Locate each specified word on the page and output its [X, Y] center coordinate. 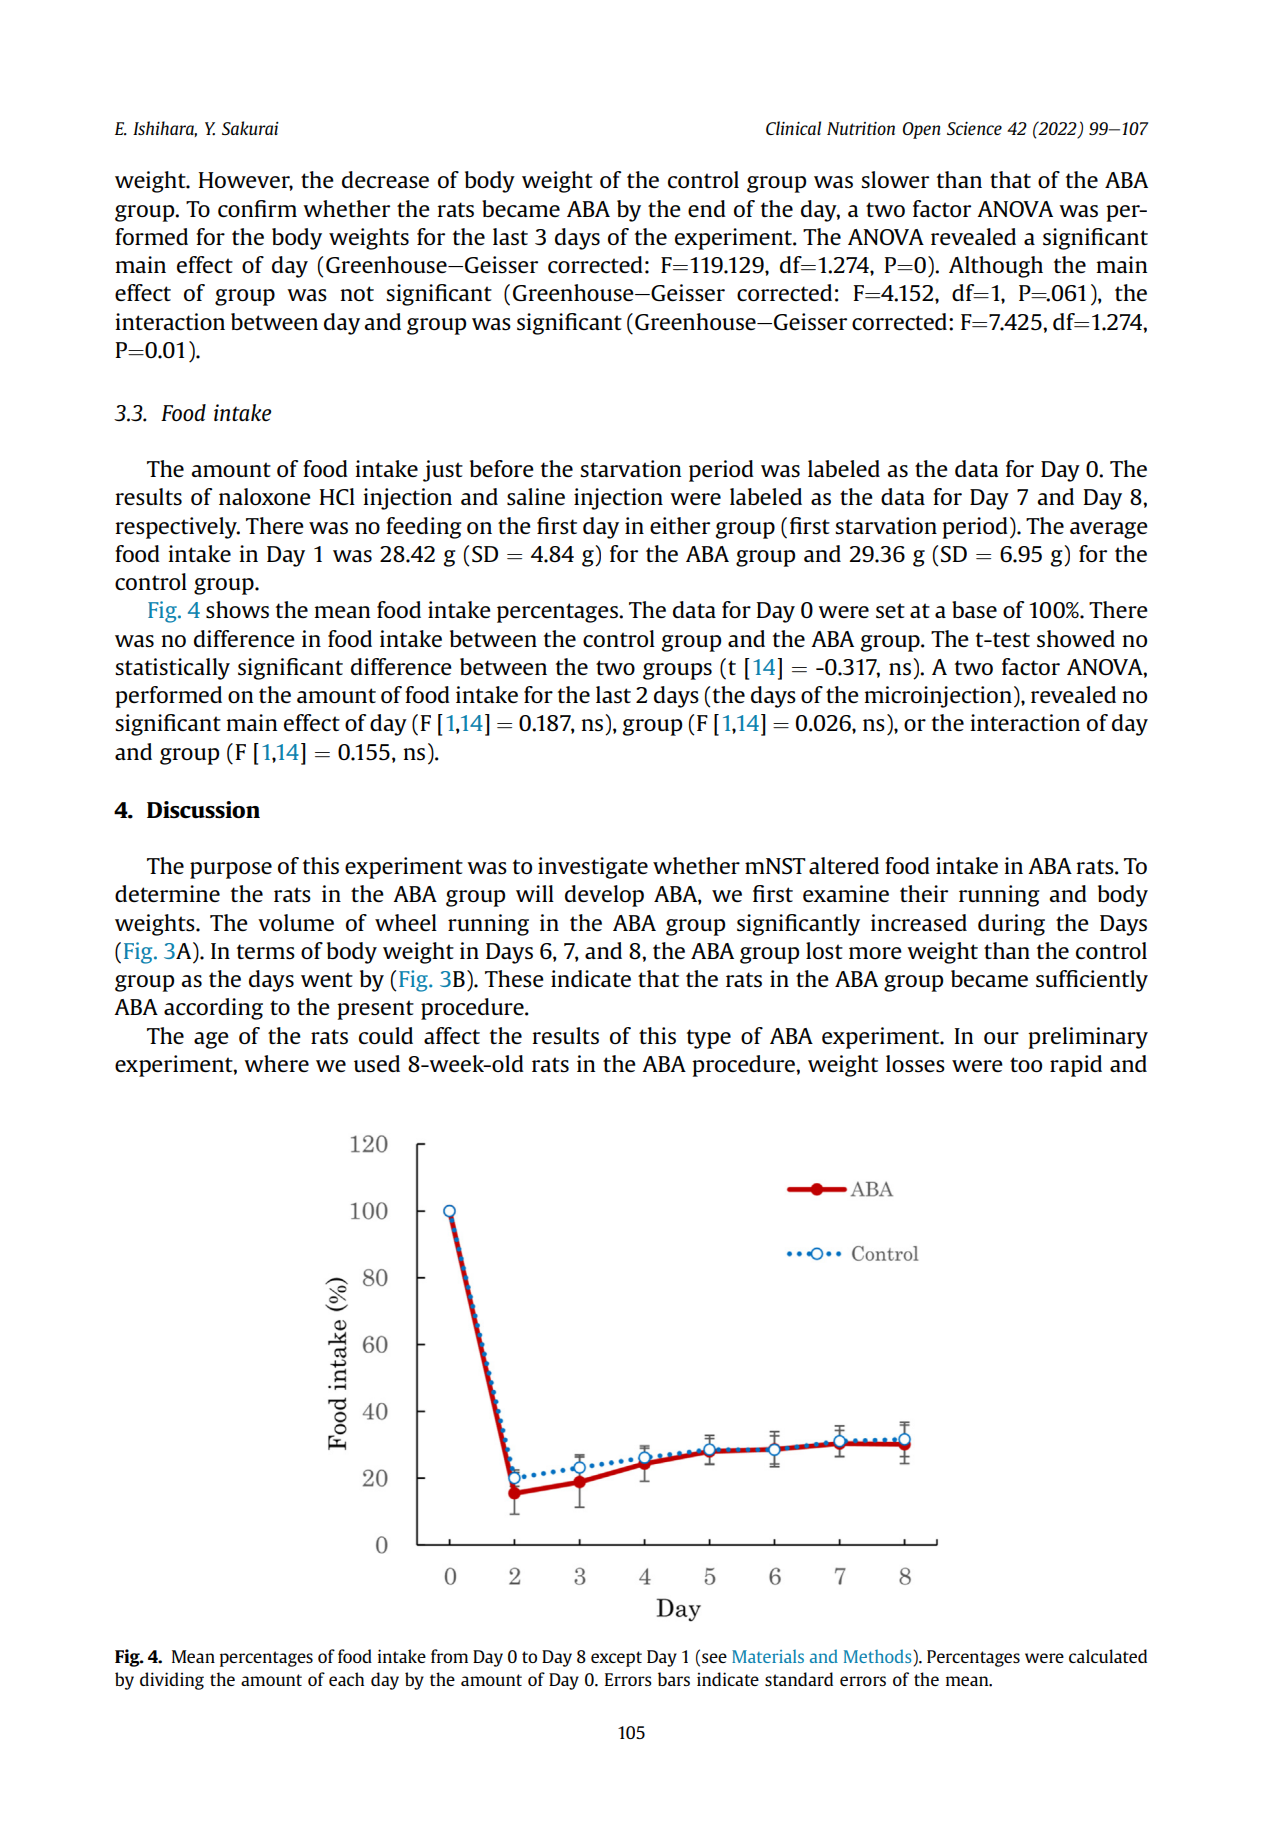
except [616, 1659]
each [346, 1679]
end [707, 208]
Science [974, 128]
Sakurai [250, 128]
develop [604, 896]
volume [296, 922]
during [1011, 925]
